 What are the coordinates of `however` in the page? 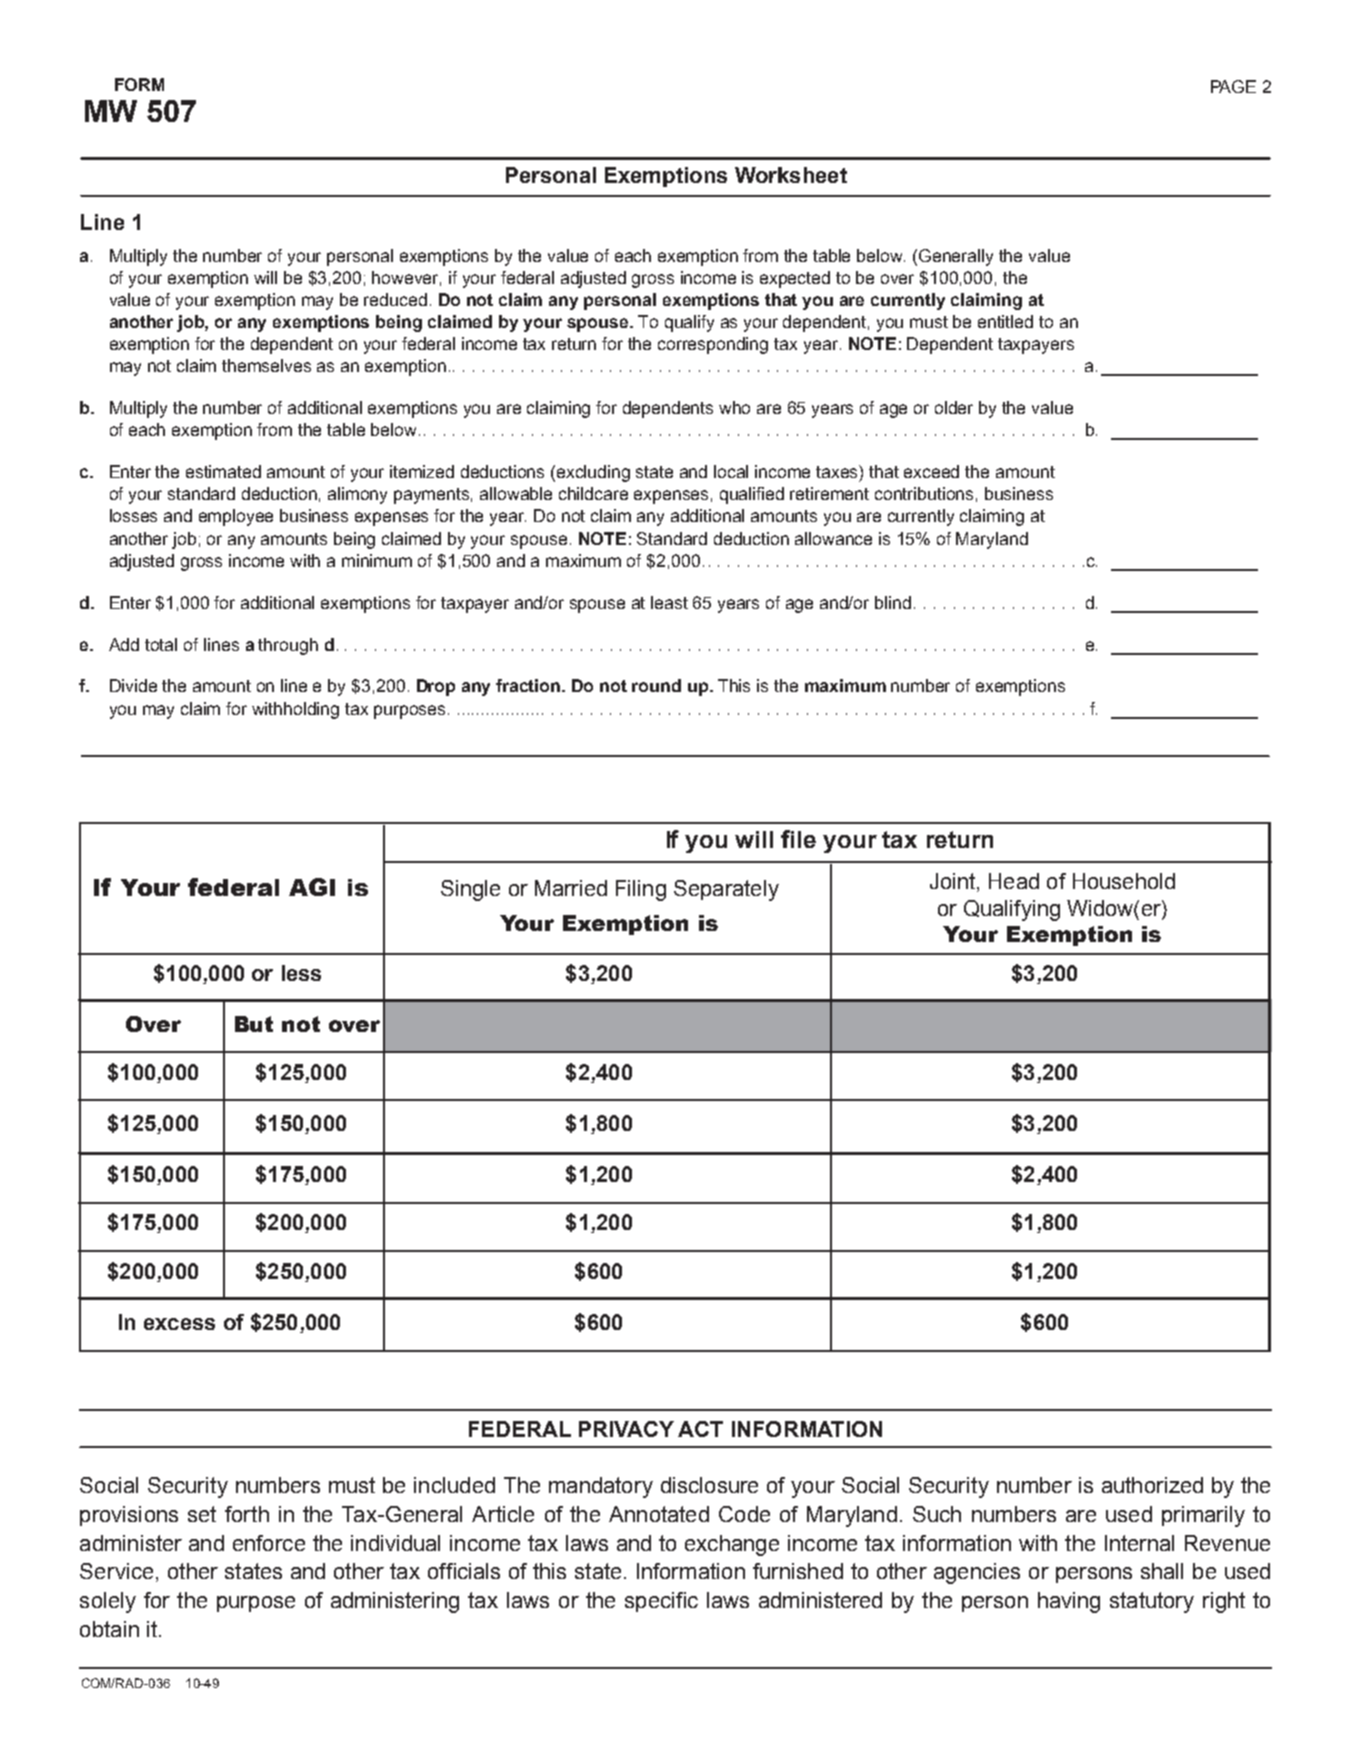 It's located at (406, 278).
